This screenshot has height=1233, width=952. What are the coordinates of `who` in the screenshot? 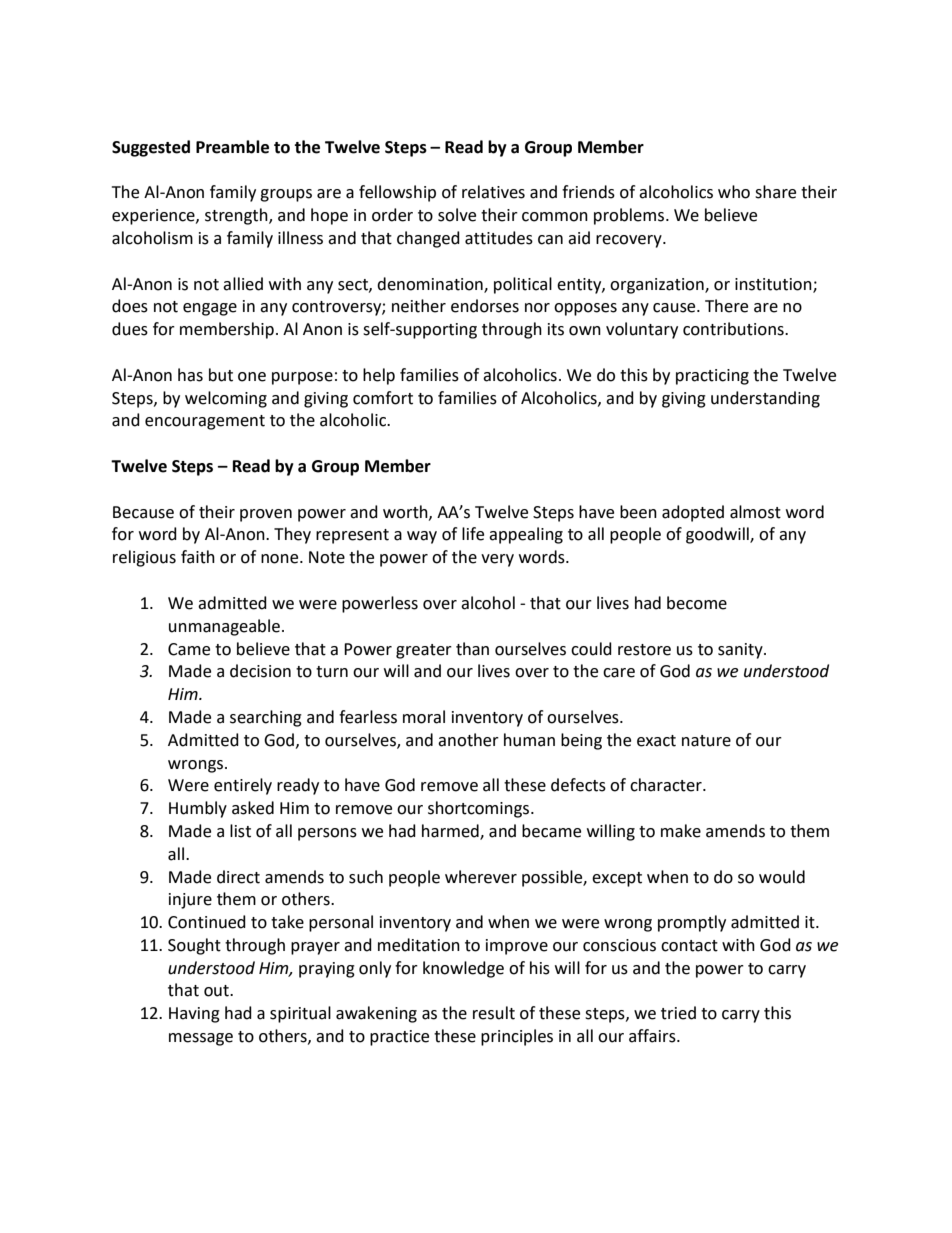 It's located at (734, 192).
